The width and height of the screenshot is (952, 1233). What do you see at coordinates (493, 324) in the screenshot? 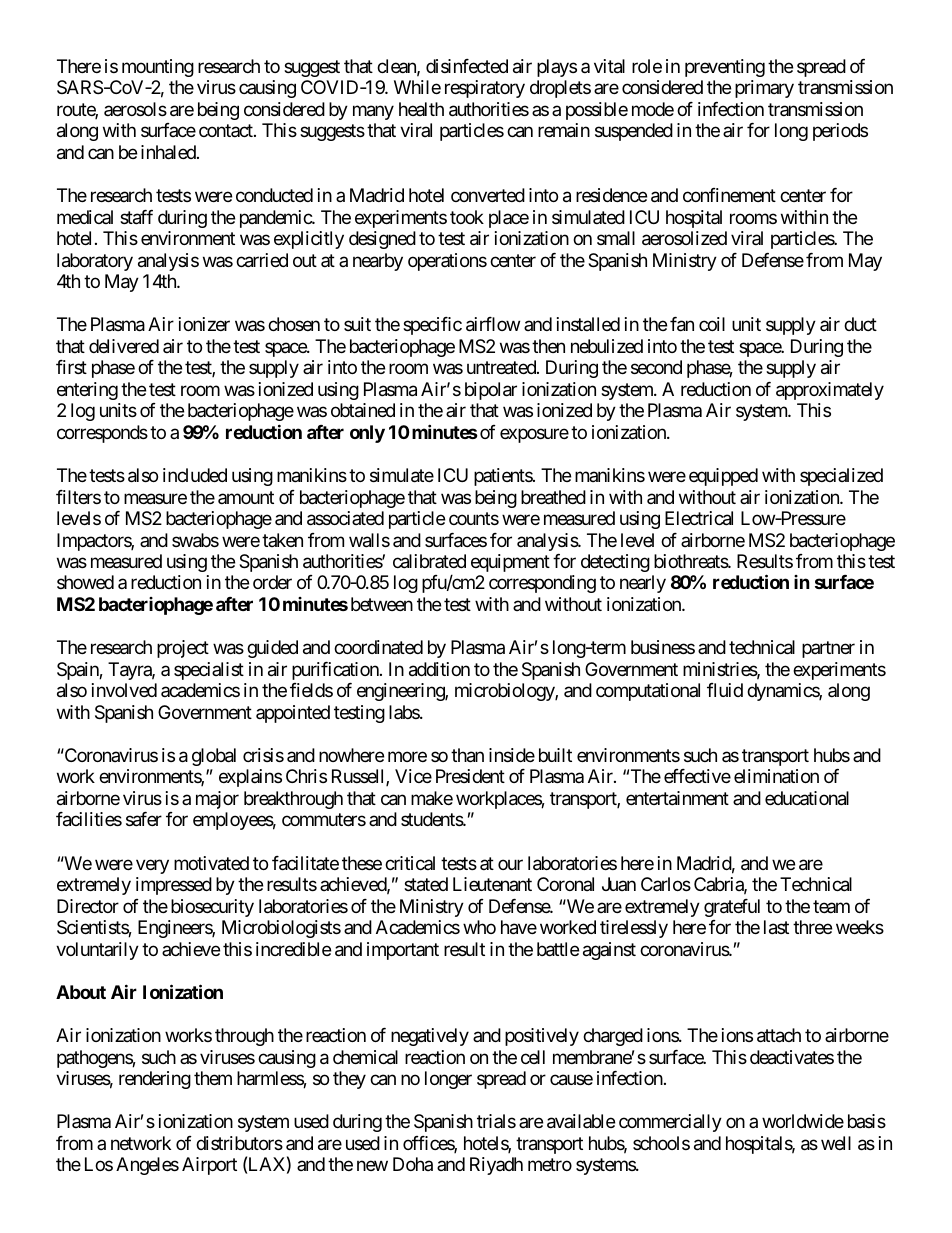
I see `airflow` at bounding box center [493, 324].
